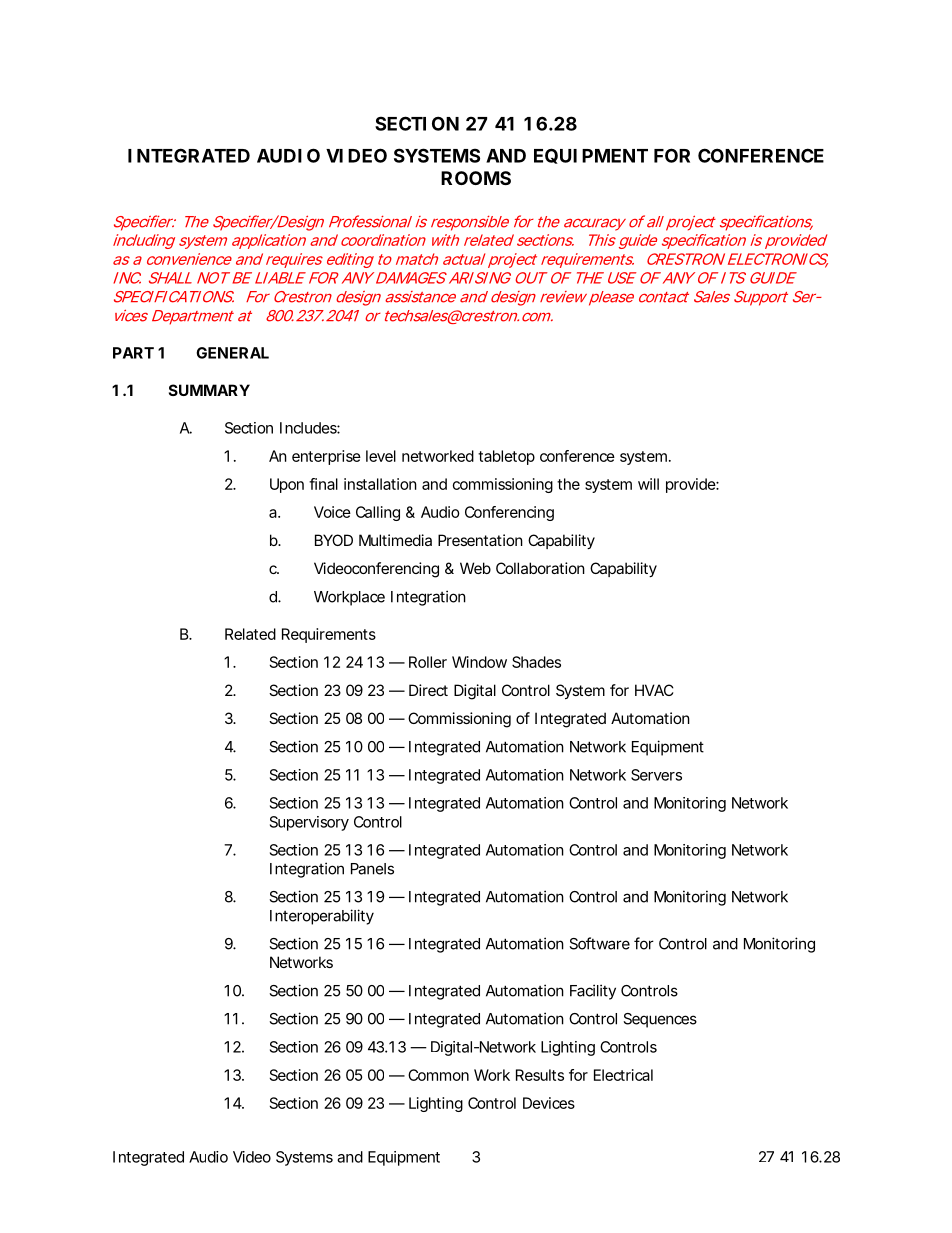 This image has width=952, height=1233. Describe the element at coordinates (232, 353) in the image. I see `GENERAL` at that location.
